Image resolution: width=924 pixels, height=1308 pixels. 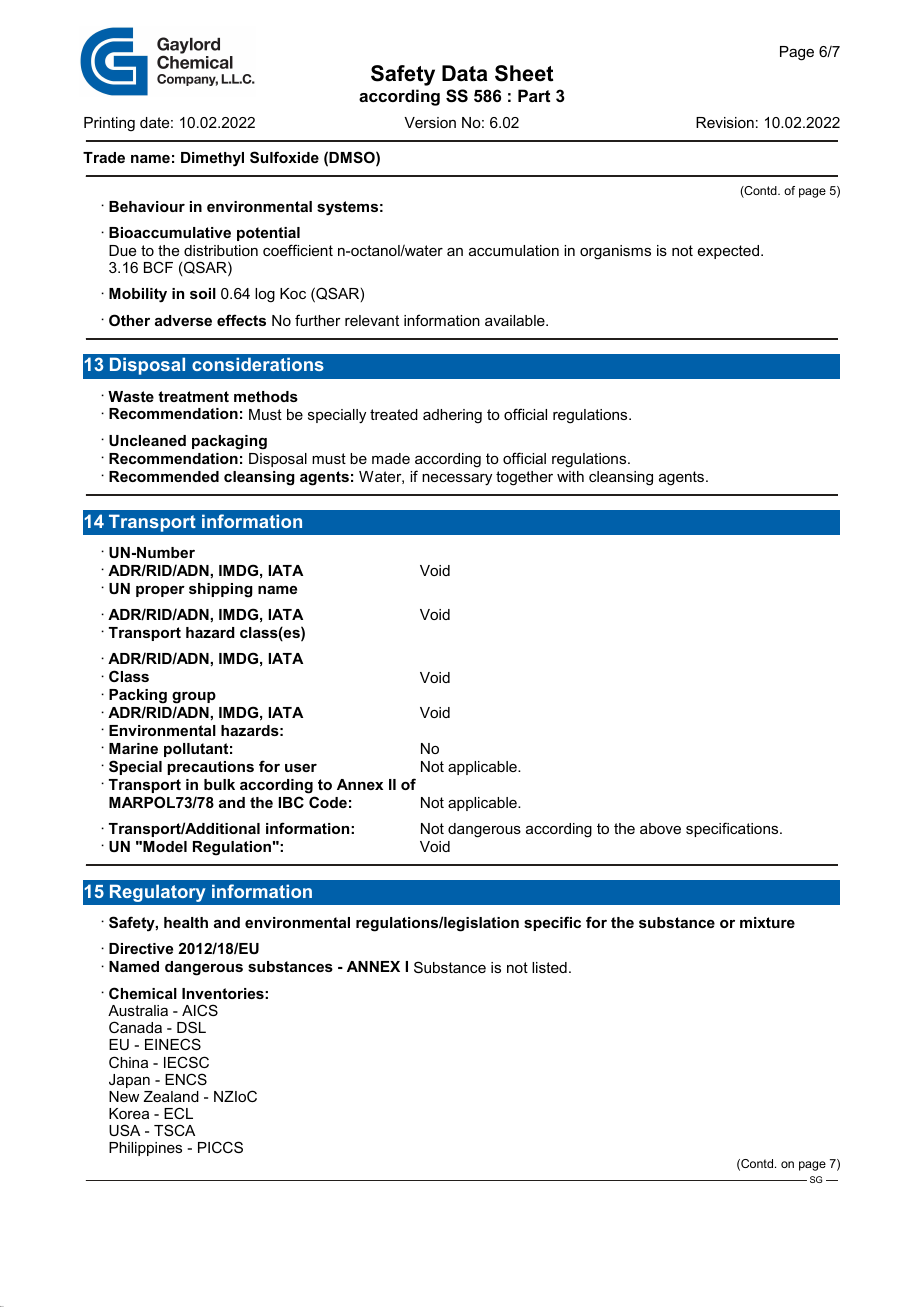 What do you see at coordinates (210, 768) in the image?
I see `precautions` at bounding box center [210, 768].
